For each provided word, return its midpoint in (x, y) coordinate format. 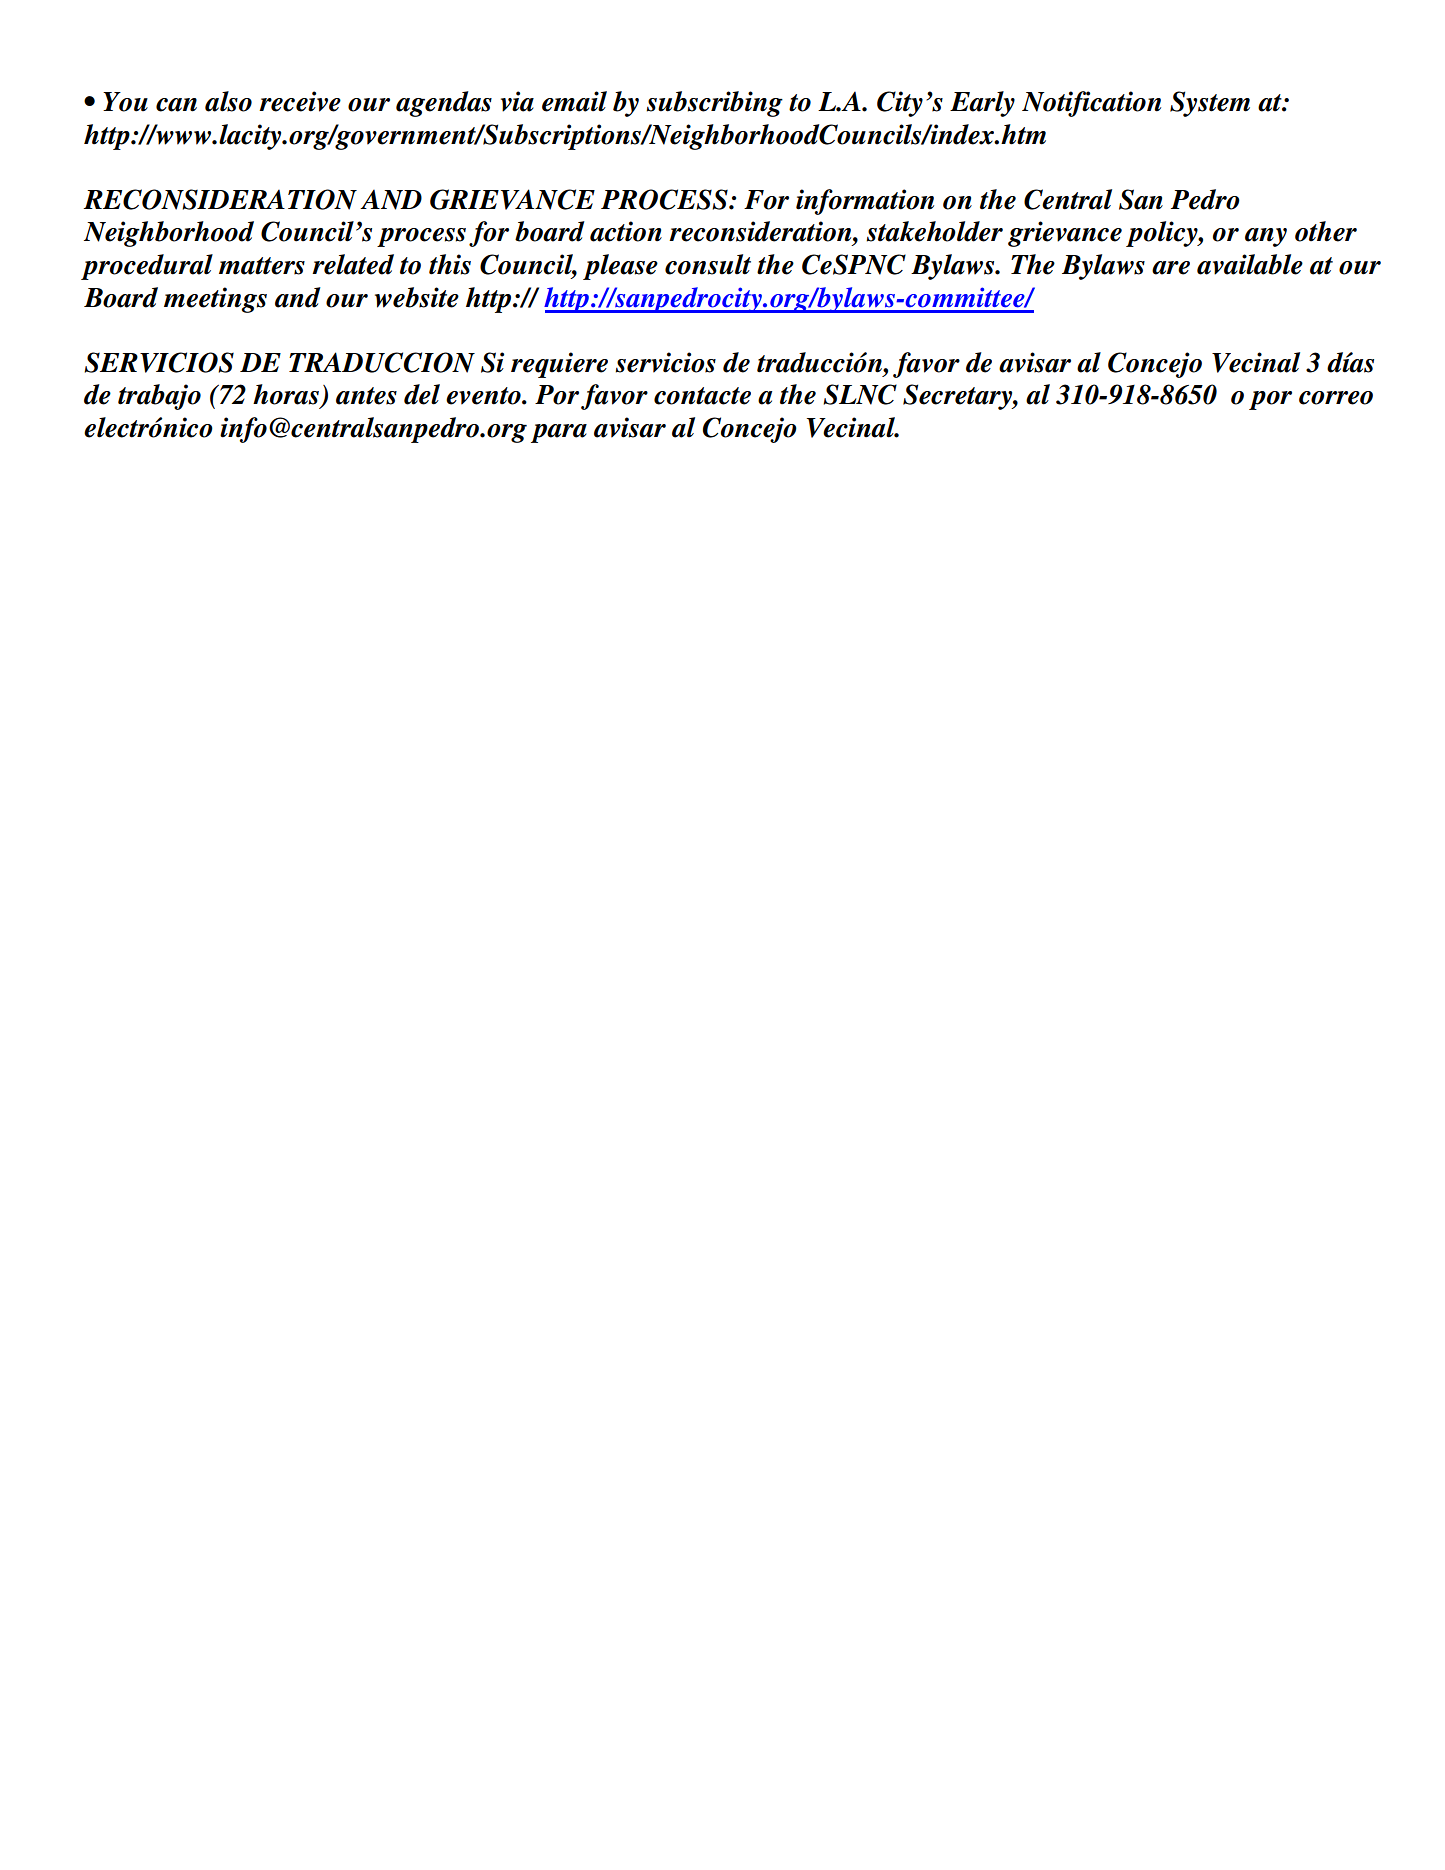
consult (708, 264)
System (1210, 104)
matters (262, 266)
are (1171, 268)
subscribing (714, 104)
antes (366, 396)
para (559, 433)
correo (1336, 398)
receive (300, 101)
